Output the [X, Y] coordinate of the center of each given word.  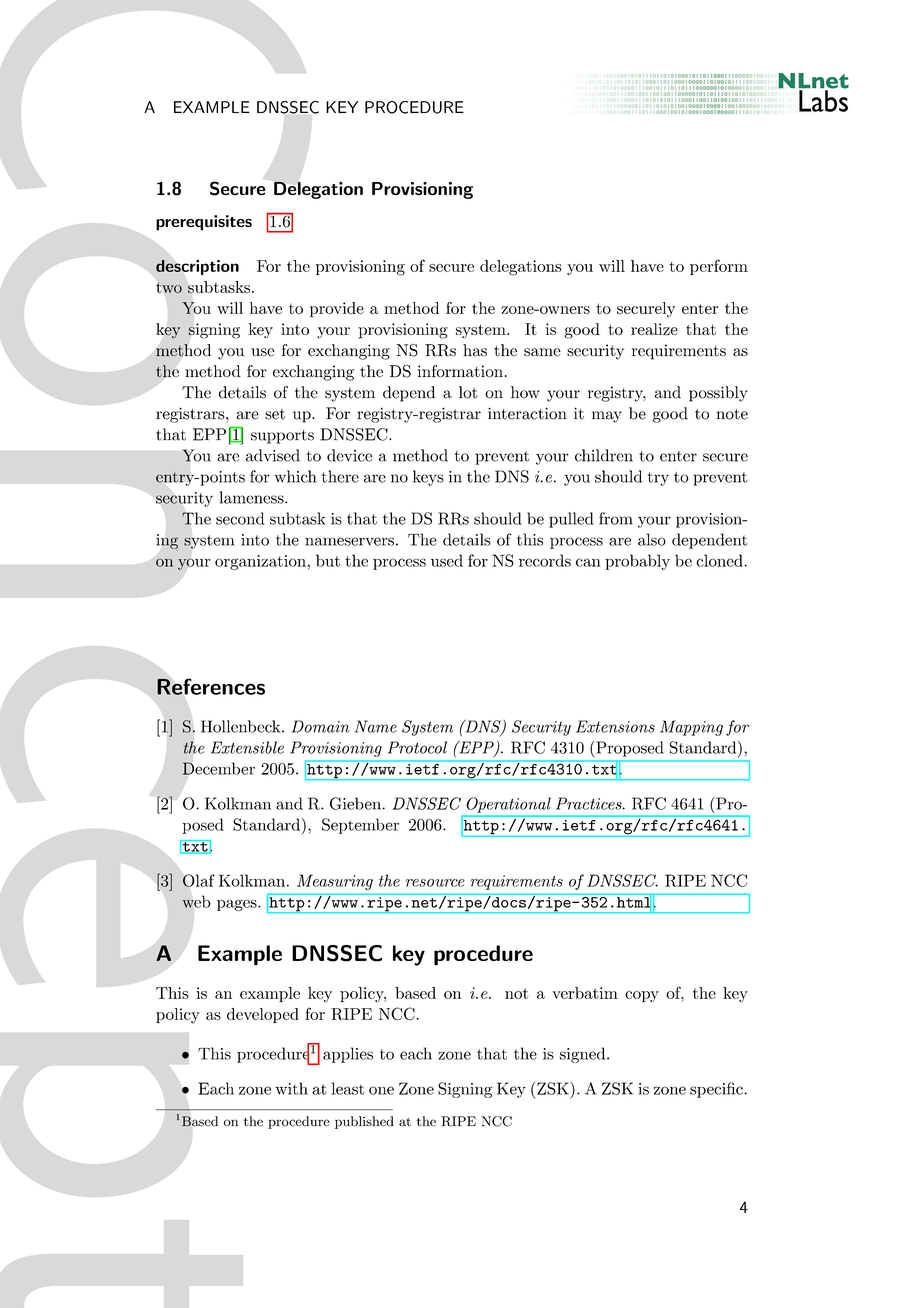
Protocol [417, 747]
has [475, 350]
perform [719, 267]
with [291, 1088]
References [211, 686]
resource [435, 883]
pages [238, 905]
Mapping [691, 728]
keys [428, 478]
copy [642, 996]
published [364, 1122]
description [197, 267]
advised [273, 455]
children [604, 455]
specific [717, 1090]
